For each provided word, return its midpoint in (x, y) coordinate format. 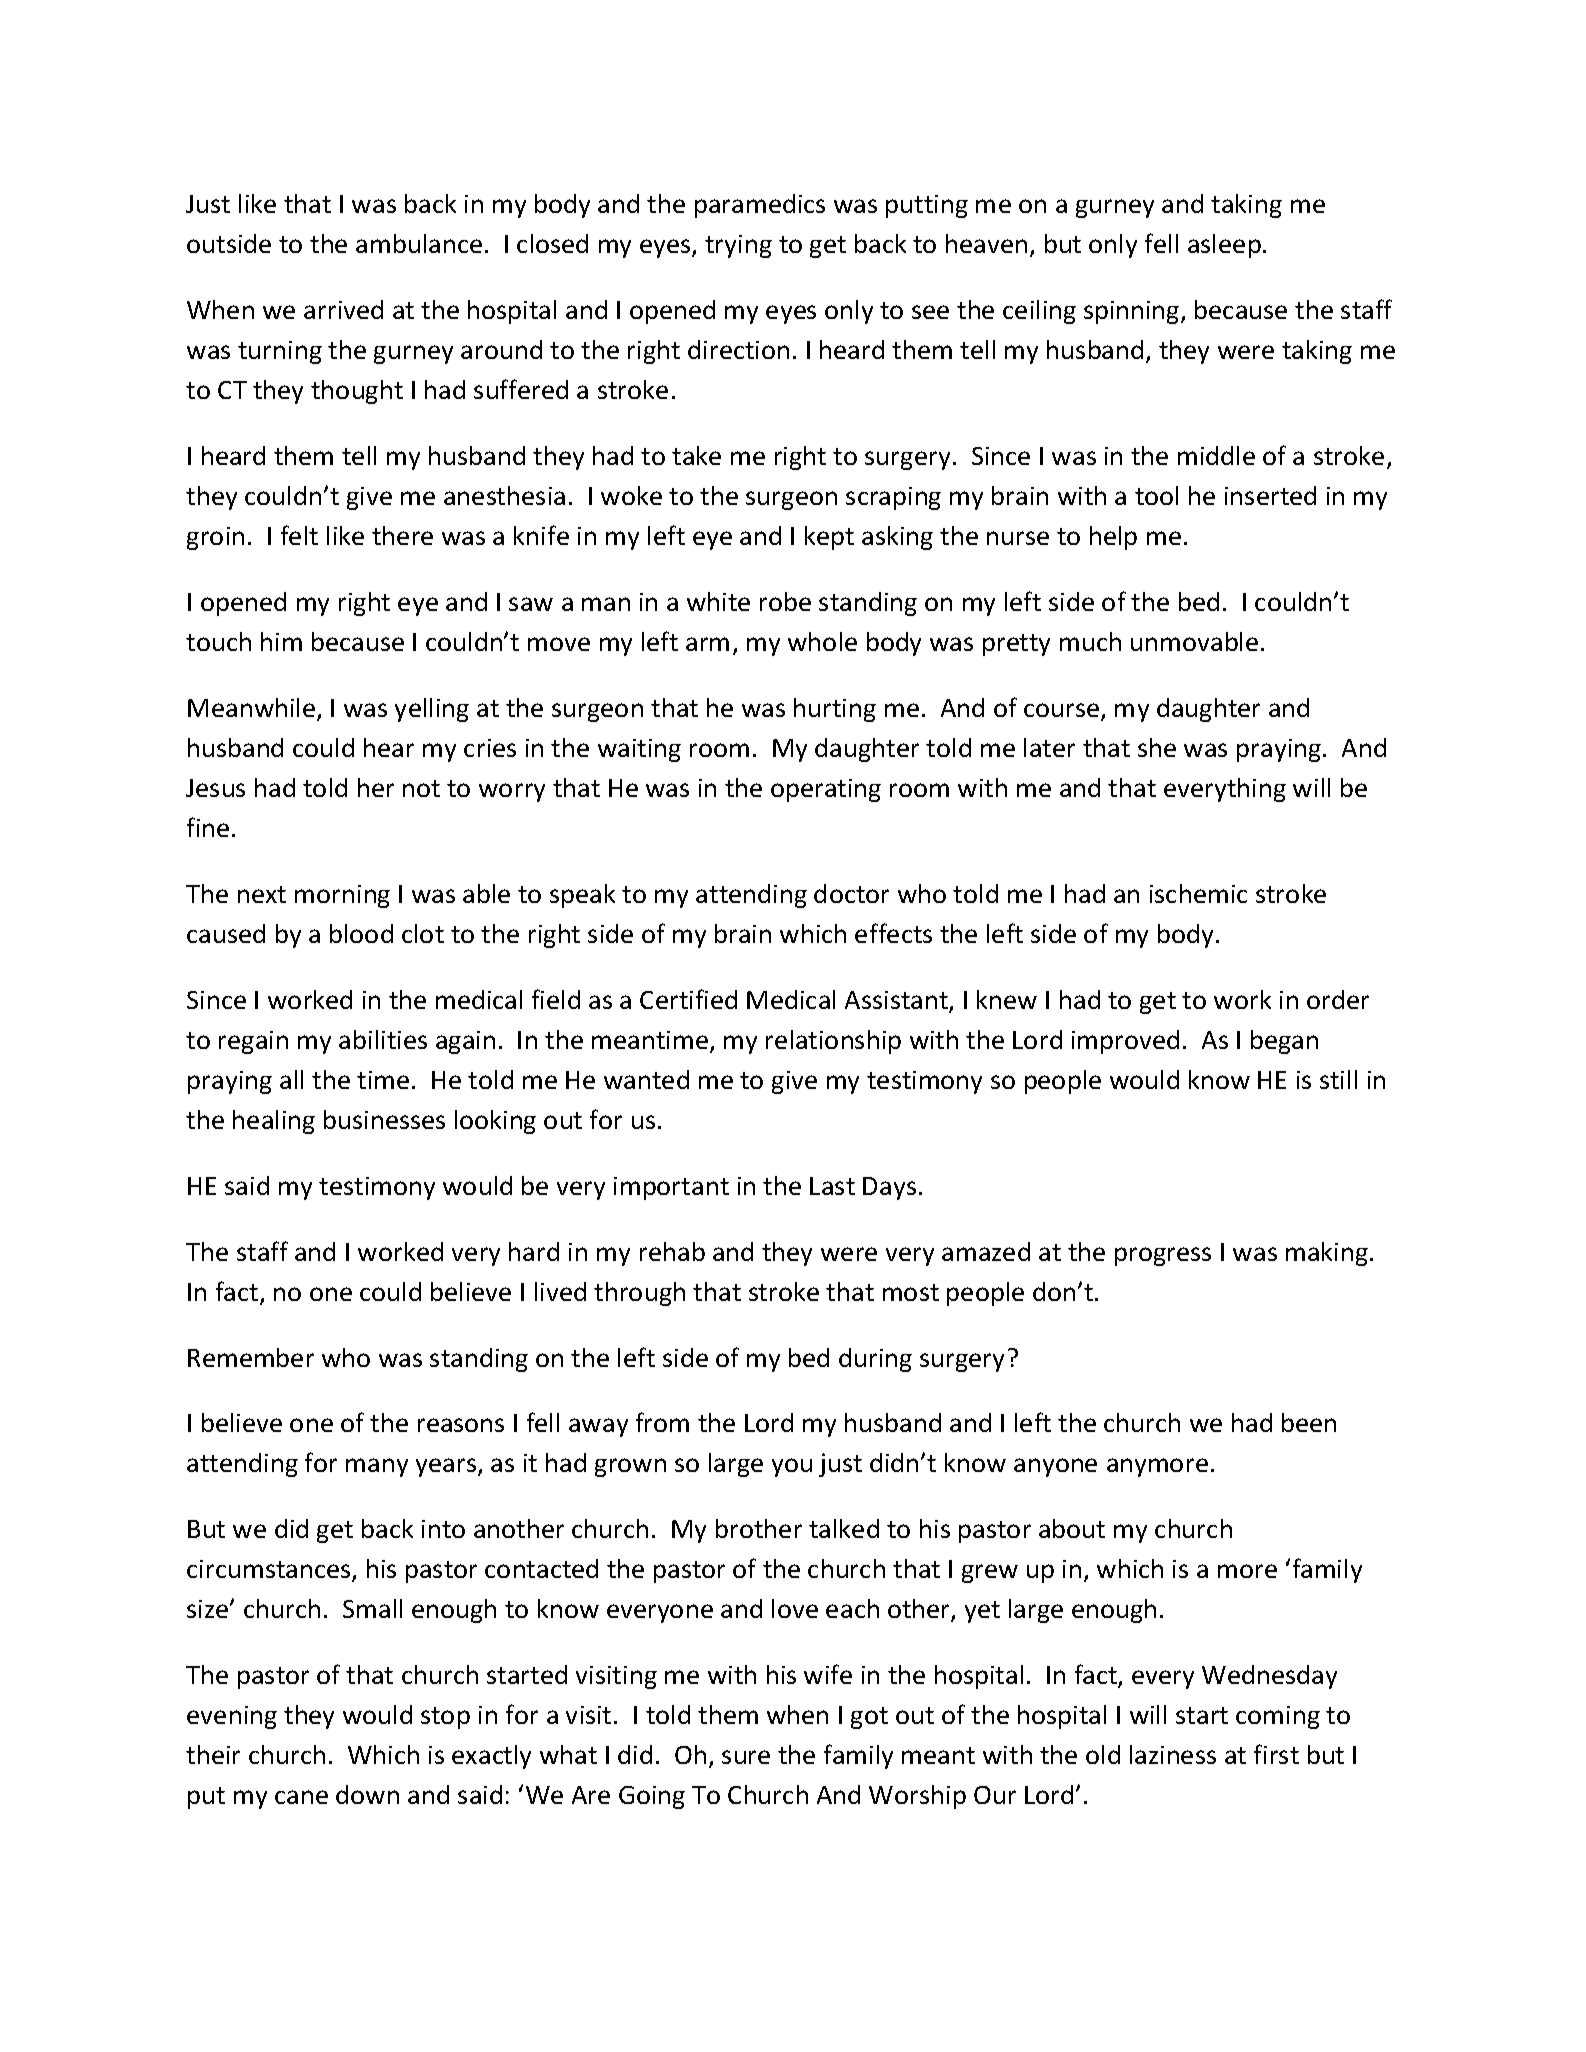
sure (746, 1757)
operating (826, 790)
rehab (672, 1251)
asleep (1224, 246)
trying (738, 246)
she (1157, 747)
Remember (251, 1357)
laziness (1173, 1754)
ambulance (419, 243)
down (367, 1794)
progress (1163, 1256)
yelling (432, 710)
